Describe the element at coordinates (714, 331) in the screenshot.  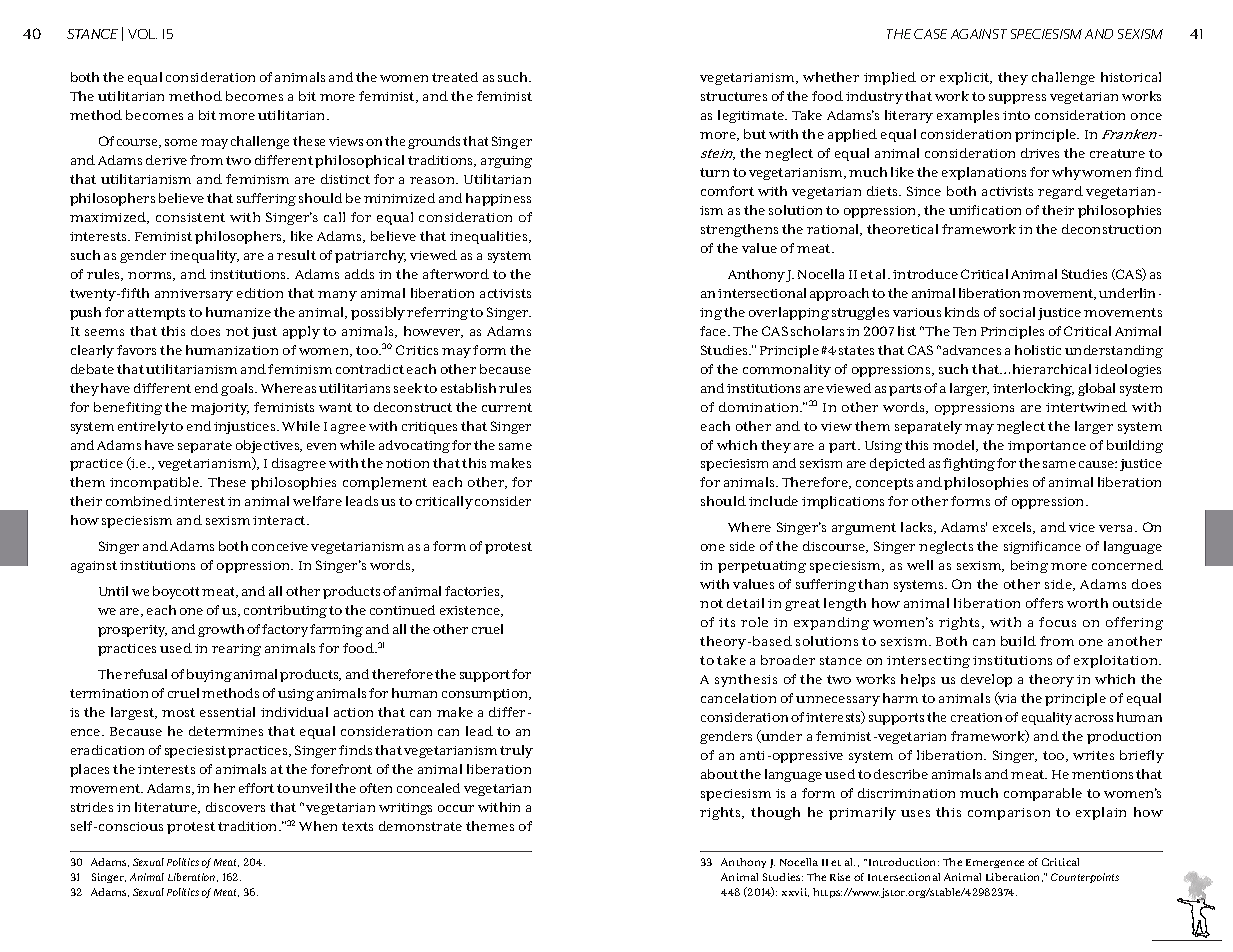
I see `face` at that location.
